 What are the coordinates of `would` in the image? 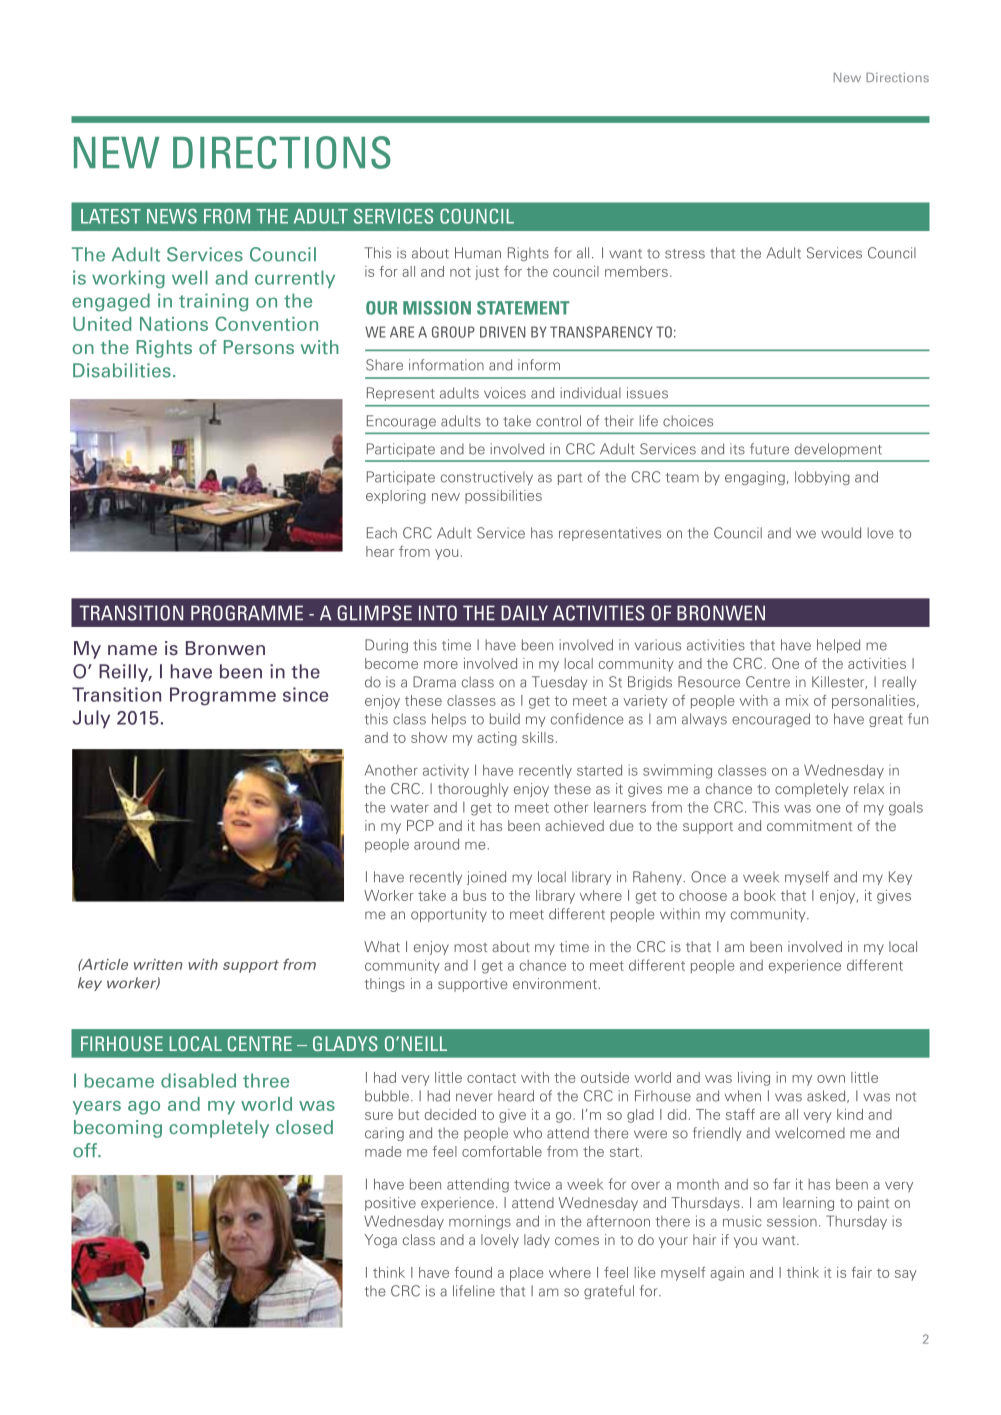 It's located at (841, 533).
